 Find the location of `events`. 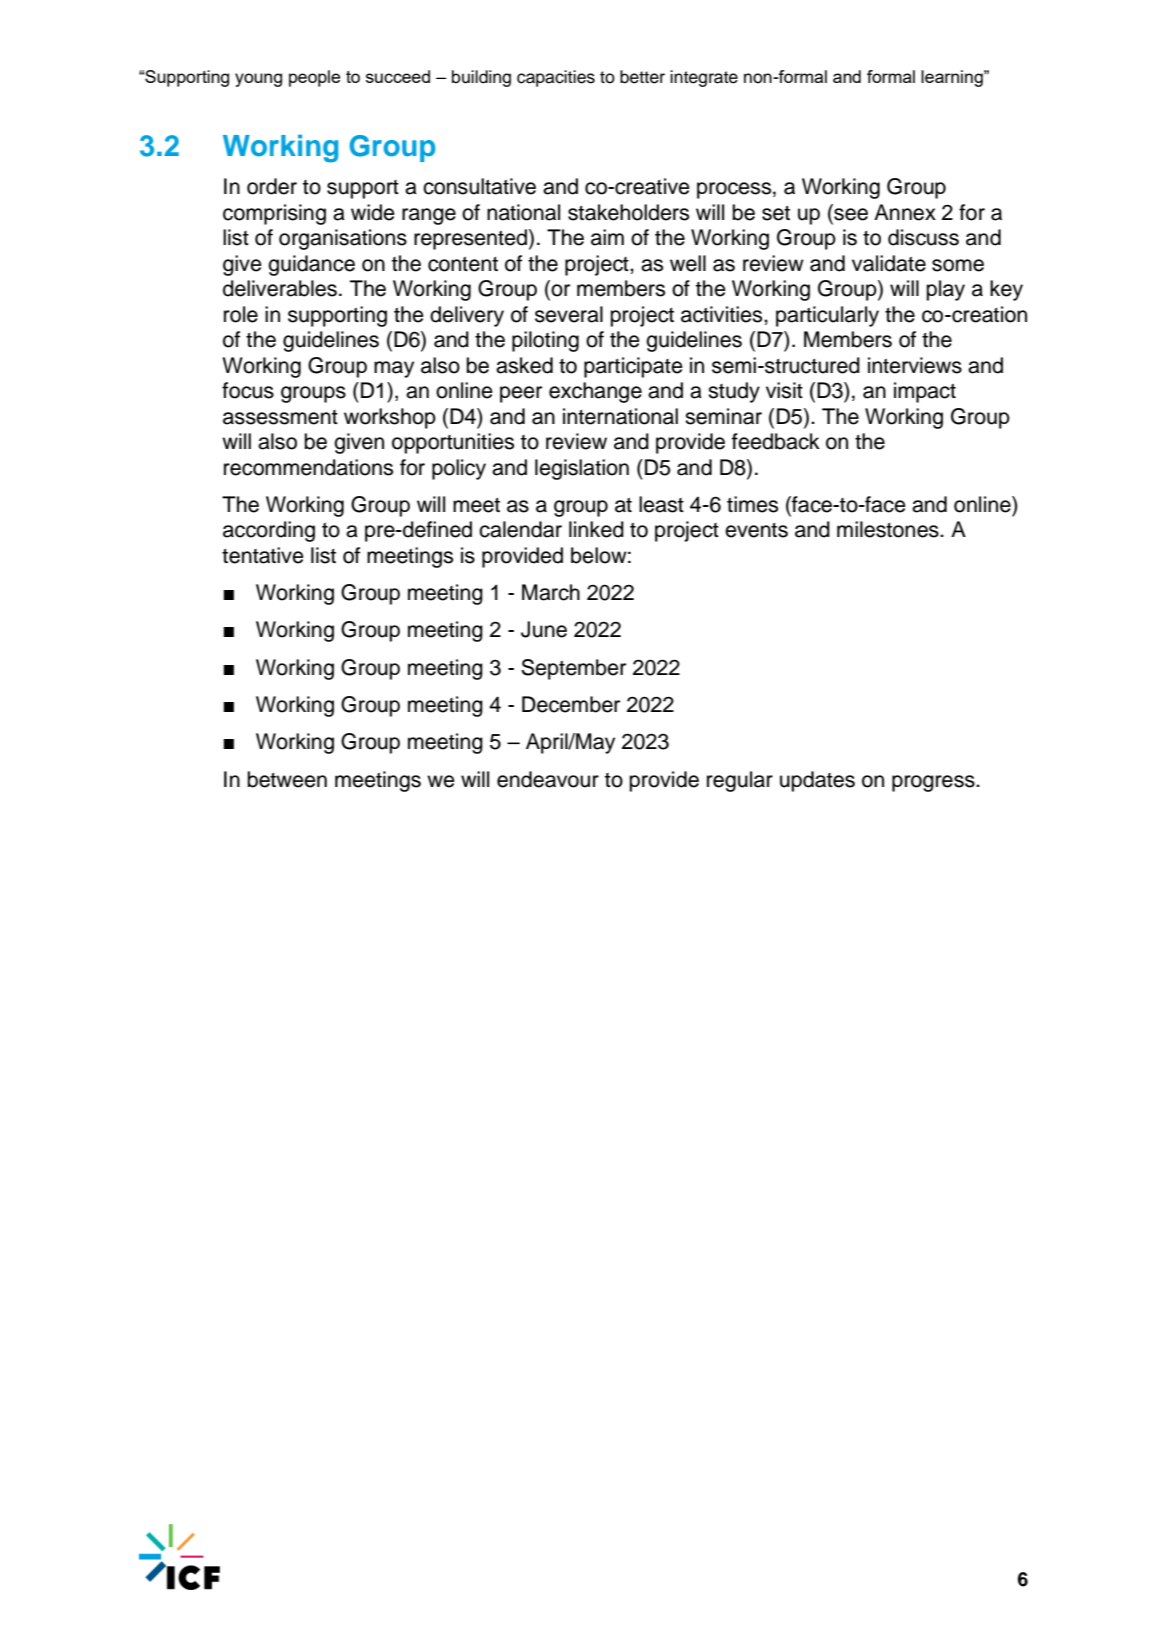

events is located at coordinates (756, 530).
